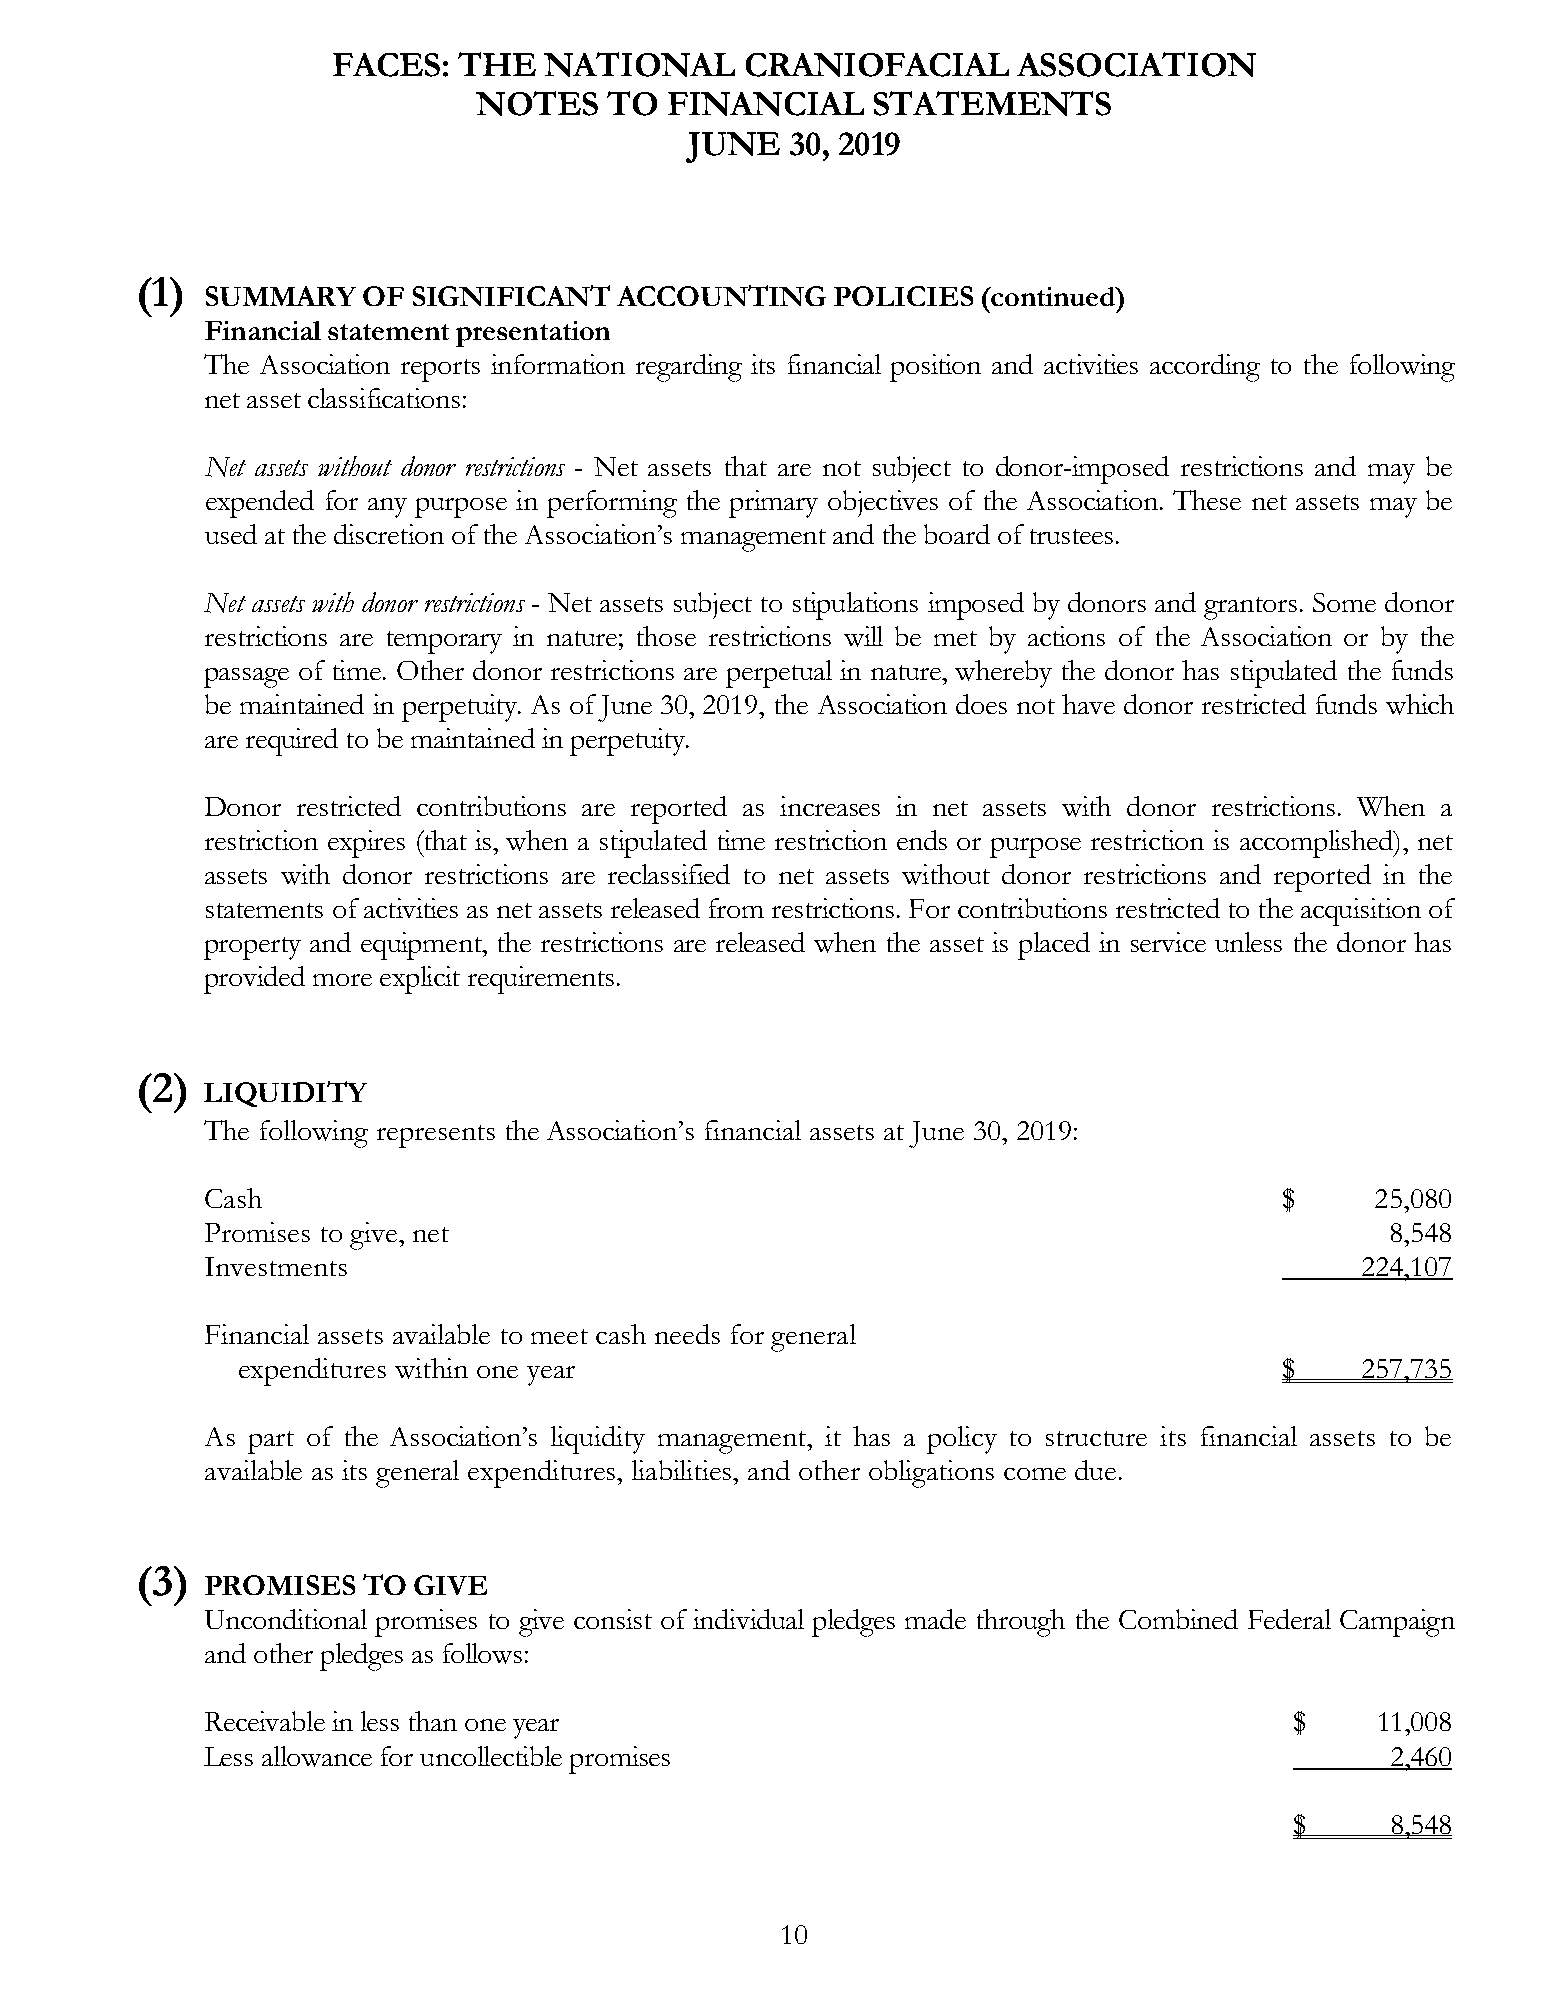  I want to click on FACES, so click(386, 65).
